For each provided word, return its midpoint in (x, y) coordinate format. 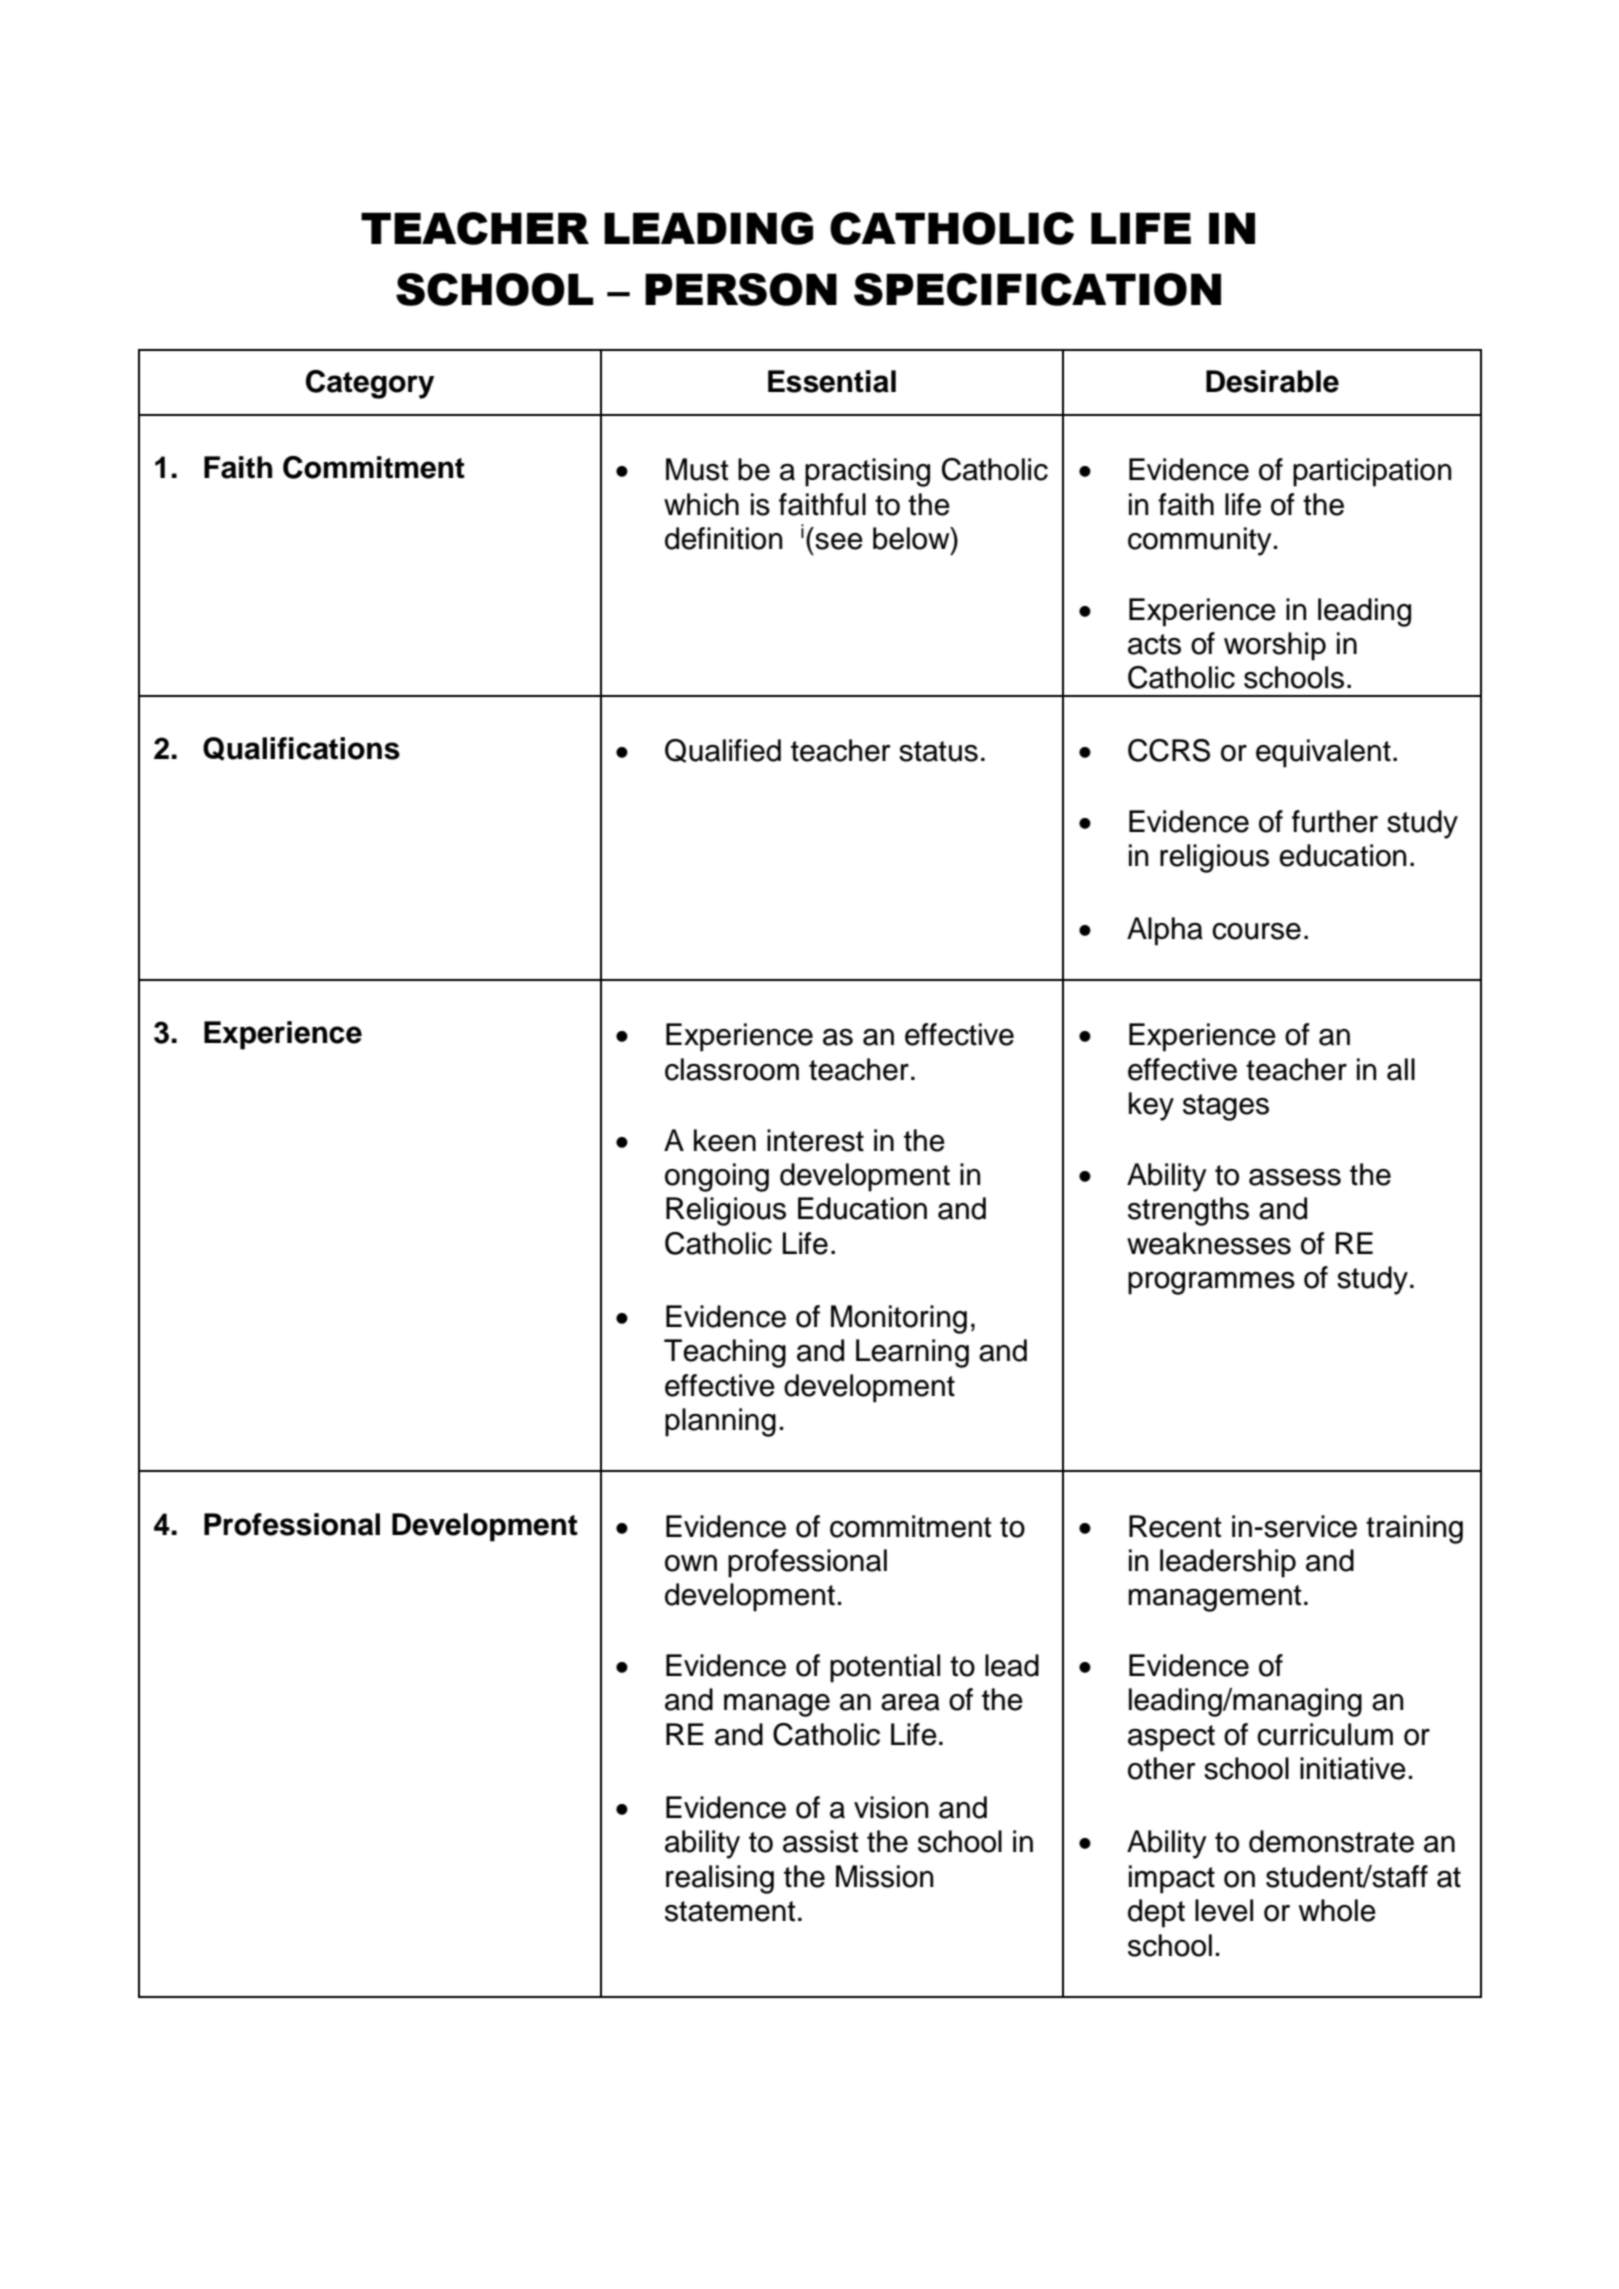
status (938, 751)
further (1335, 821)
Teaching (725, 1353)
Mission (884, 1876)
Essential (832, 381)
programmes (1211, 1283)
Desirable (1272, 381)
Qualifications (301, 749)
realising (720, 1879)
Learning (912, 1353)
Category (370, 384)
